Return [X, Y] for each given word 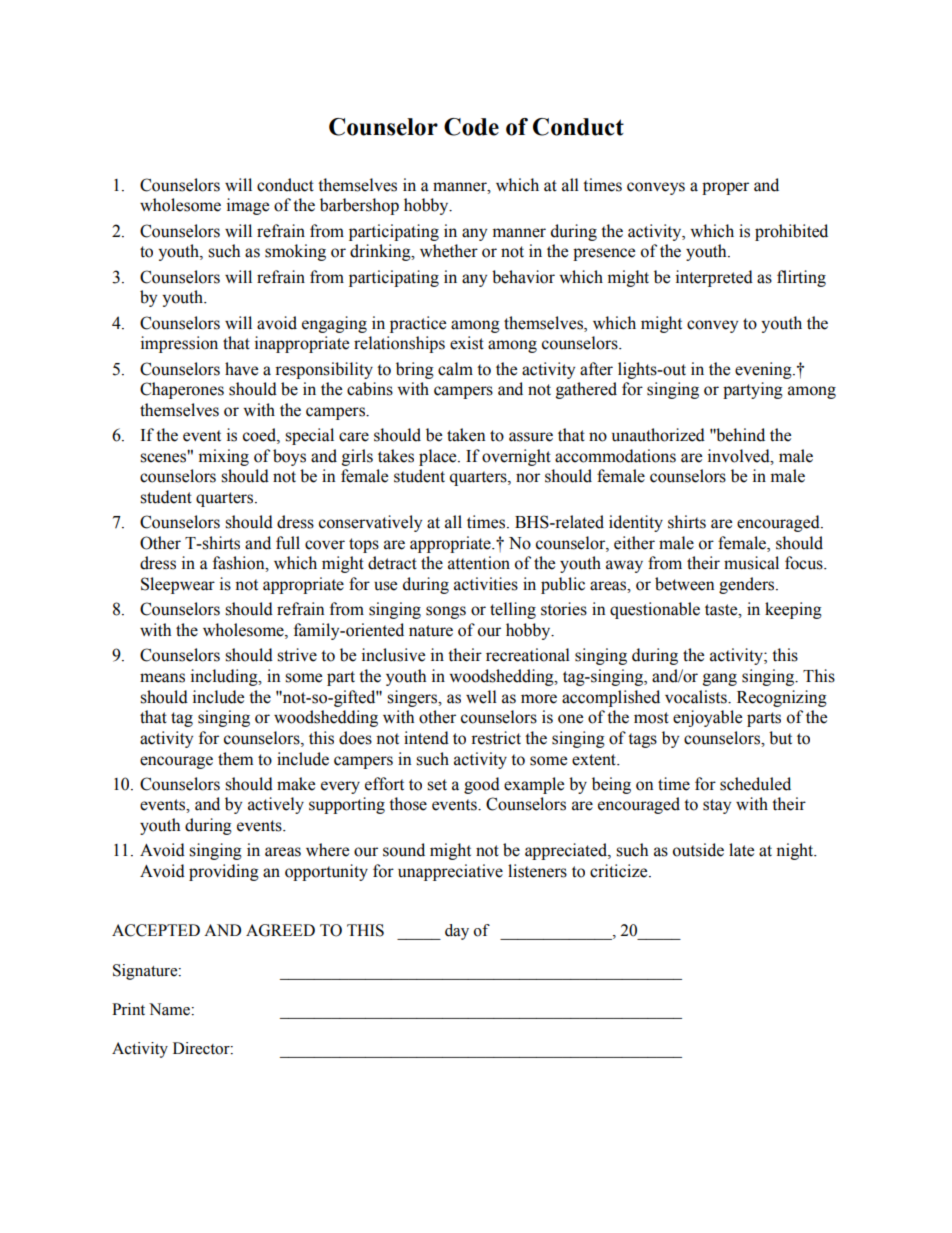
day [457, 932]
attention [479, 563]
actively [276, 805]
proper [725, 188]
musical [751, 563]
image [248, 206]
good [482, 785]
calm [455, 369]
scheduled [755, 784]
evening [764, 370]
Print [128, 1009]
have [241, 369]
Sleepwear [178, 585]
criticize [620, 871]
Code [471, 127]
